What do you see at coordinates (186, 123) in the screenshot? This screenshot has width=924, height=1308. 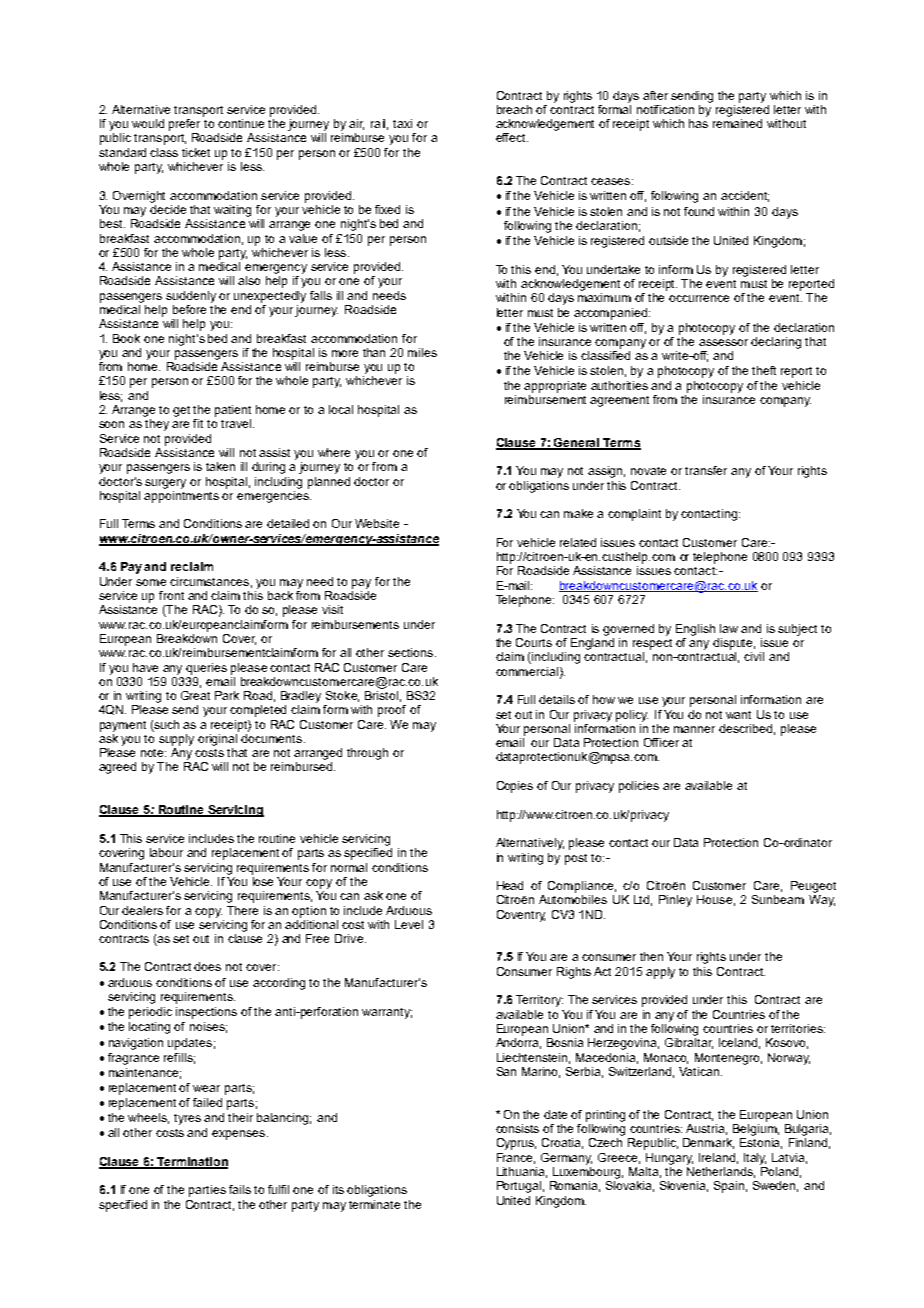 I see `prefer` at bounding box center [186, 123].
